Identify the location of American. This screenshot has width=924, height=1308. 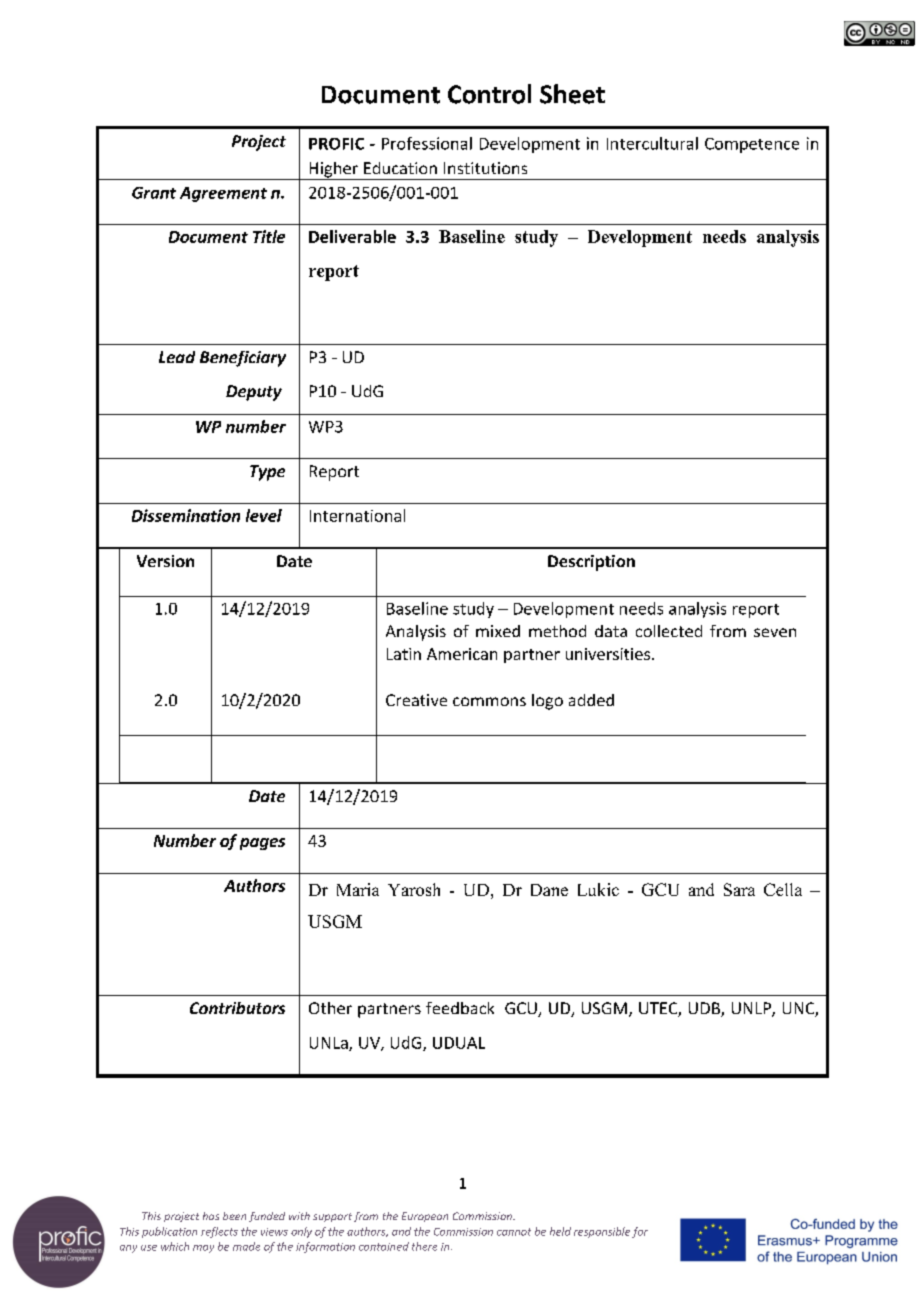
(462, 654).
